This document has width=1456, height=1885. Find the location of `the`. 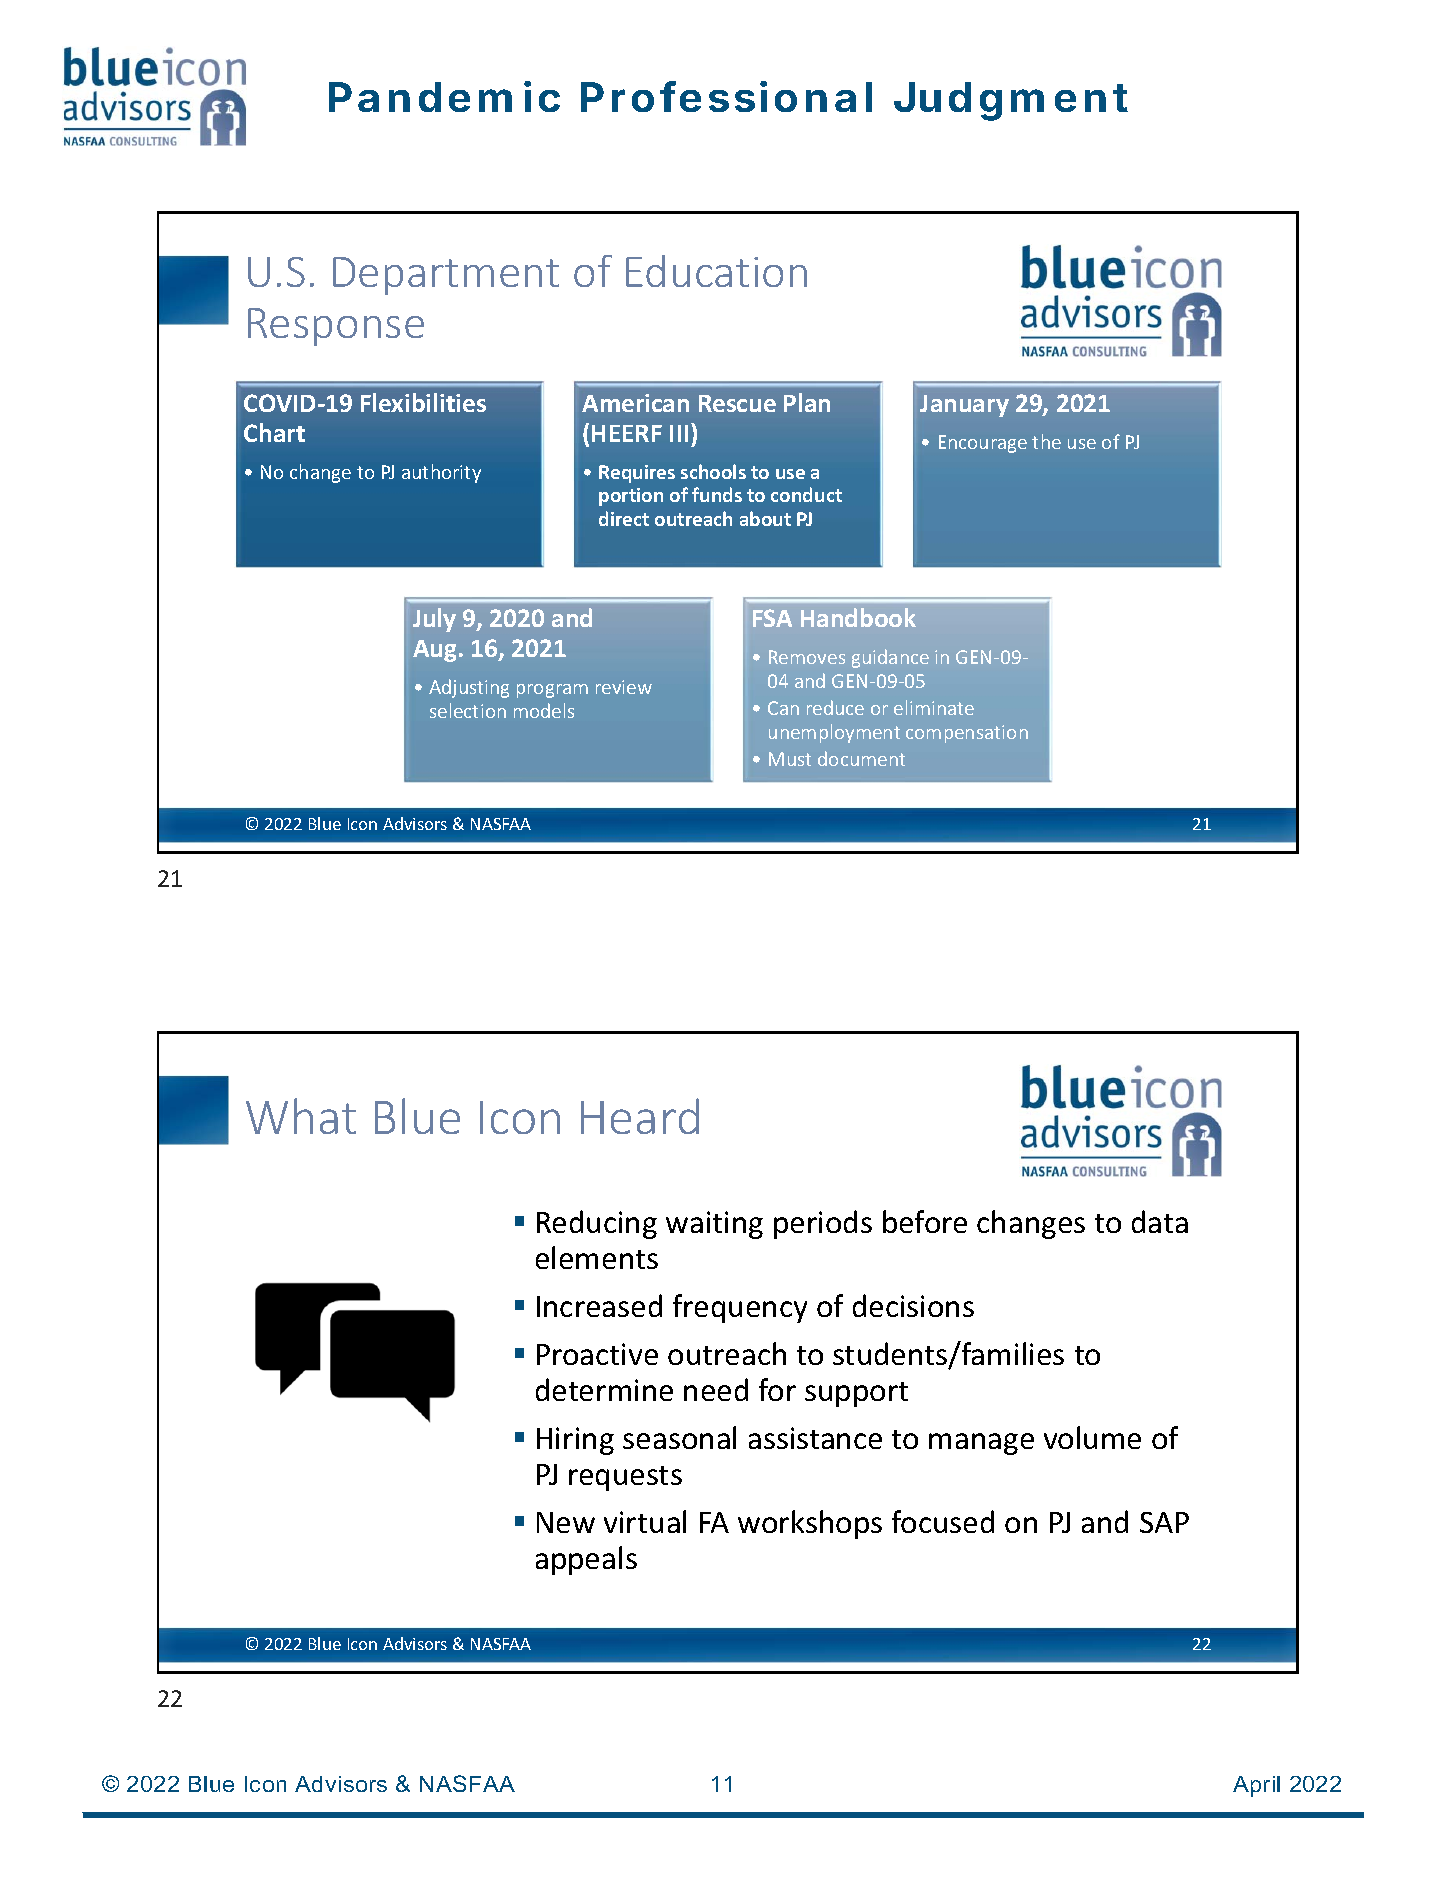

the is located at coordinates (1046, 441).
